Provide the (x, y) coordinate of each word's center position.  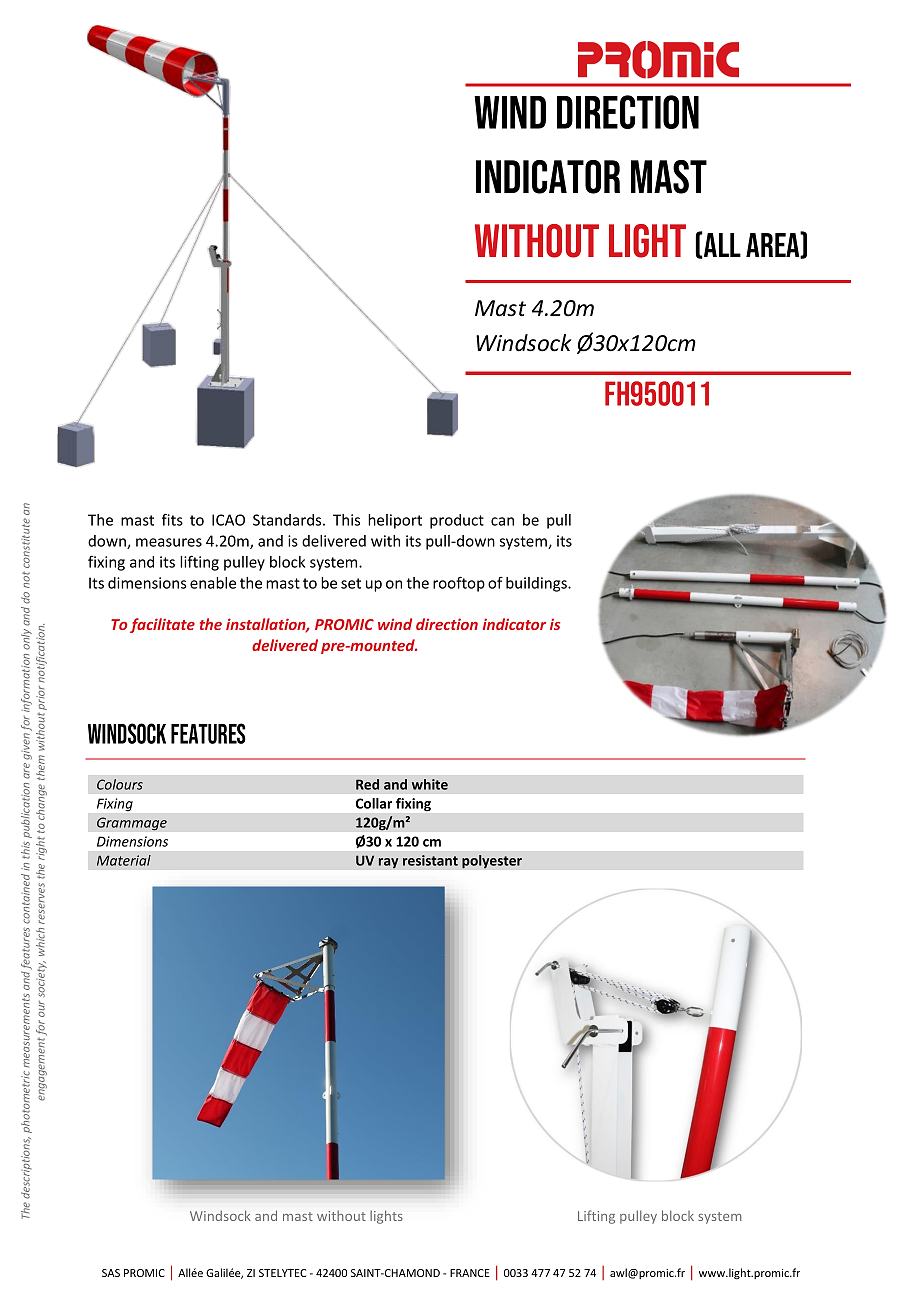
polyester (492, 862)
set (351, 583)
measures (169, 542)
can (502, 521)
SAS (111, 1273)
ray (388, 863)
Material (124, 860)
